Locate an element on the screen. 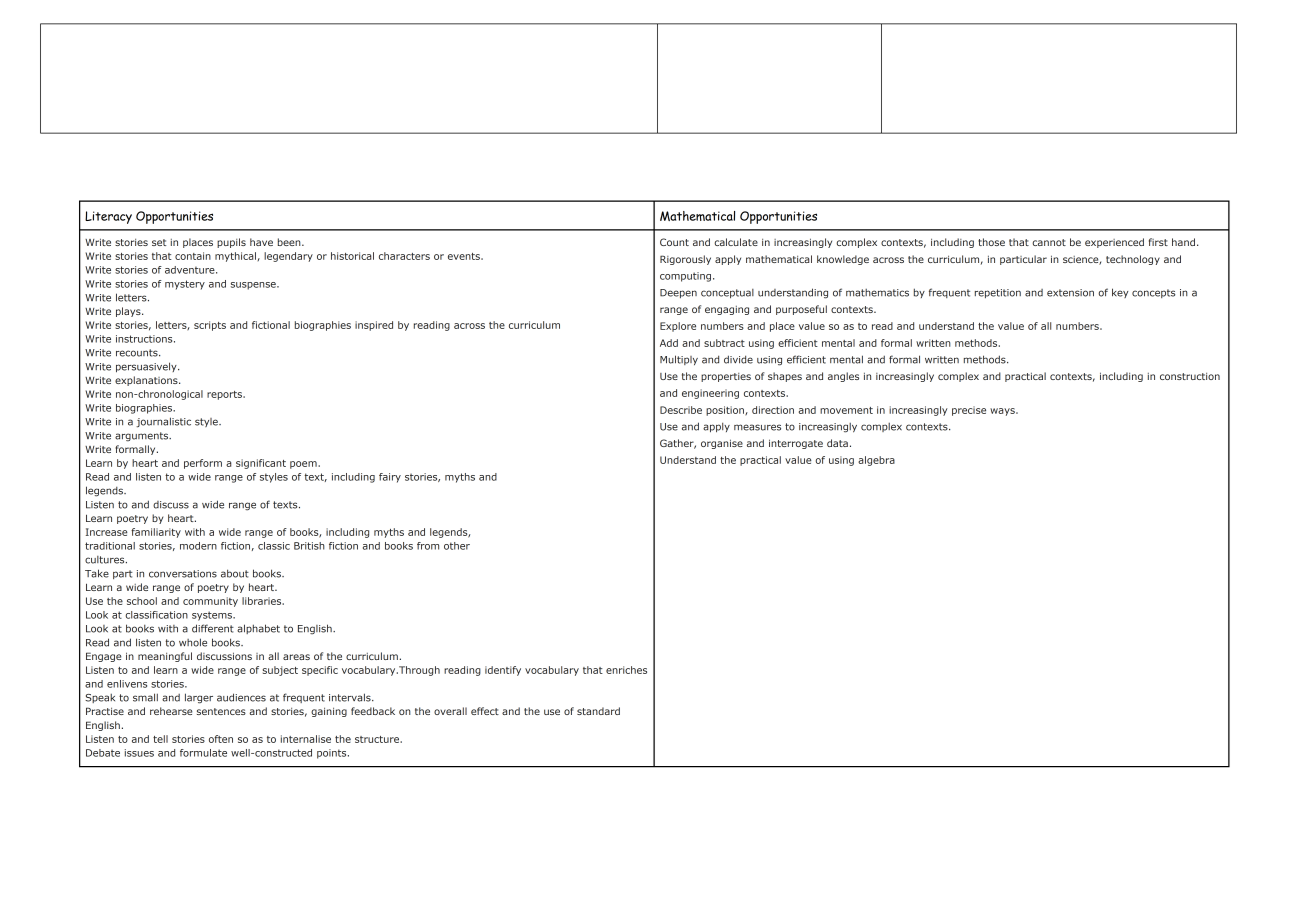 This screenshot has width=1307, height=924. other is located at coordinates (457, 546).
